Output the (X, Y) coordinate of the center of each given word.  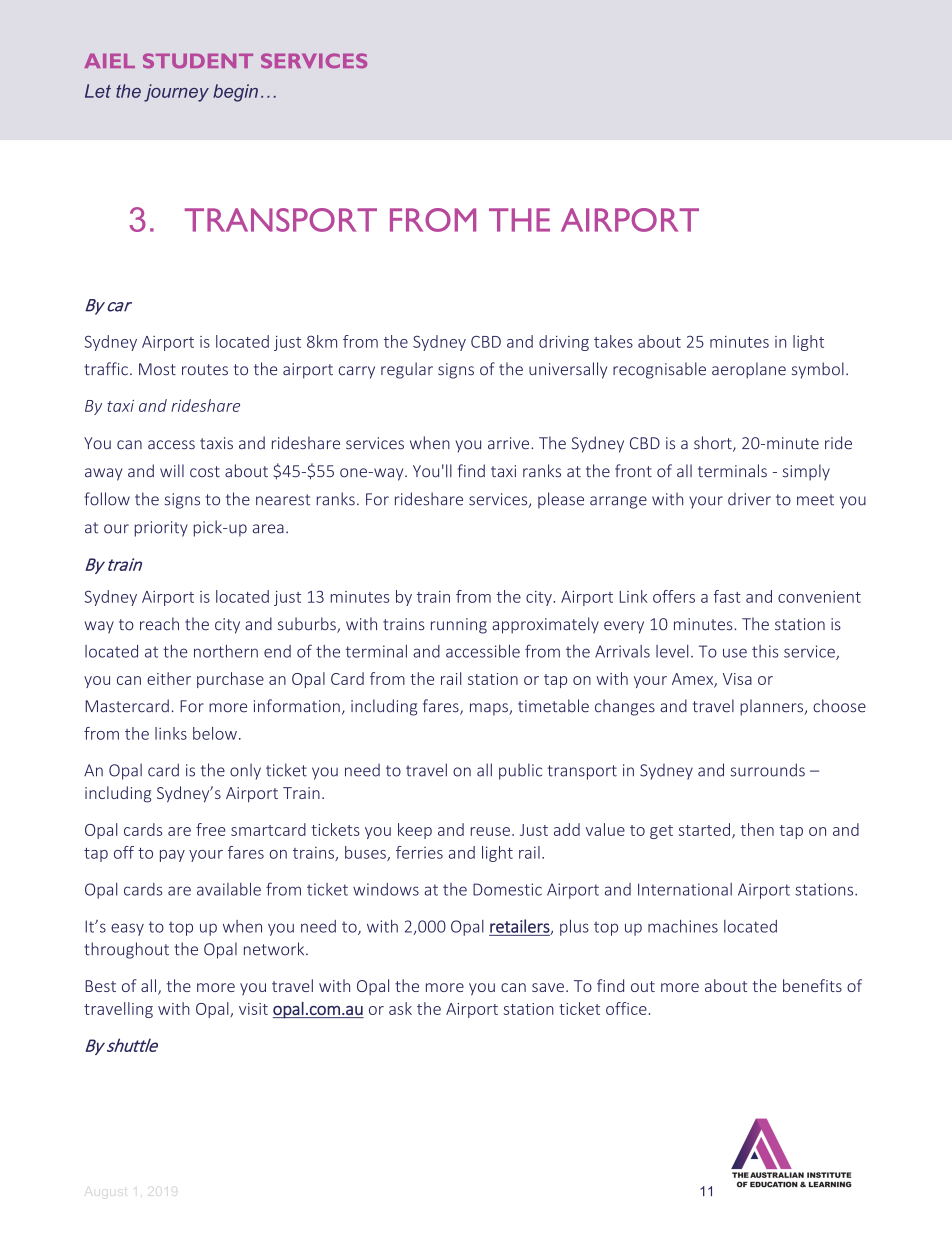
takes (613, 341)
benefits (812, 985)
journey (176, 93)
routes (205, 370)
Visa (737, 679)
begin (235, 93)
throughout (126, 950)
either (169, 678)
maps (490, 709)
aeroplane (749, 370)
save (548, 987)
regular (407, 370)
